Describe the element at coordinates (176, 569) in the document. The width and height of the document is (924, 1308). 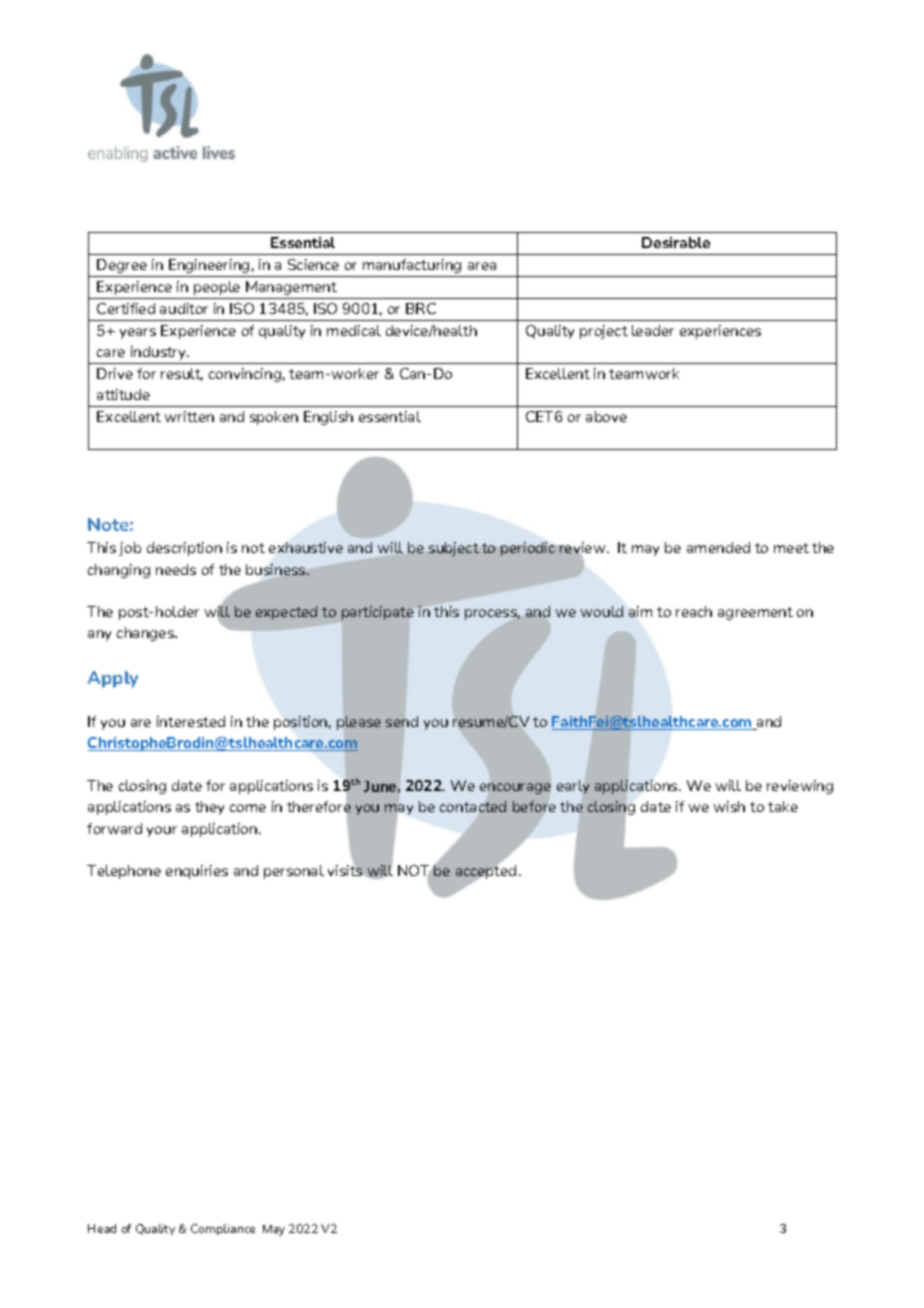
I see `needs` at that location.
